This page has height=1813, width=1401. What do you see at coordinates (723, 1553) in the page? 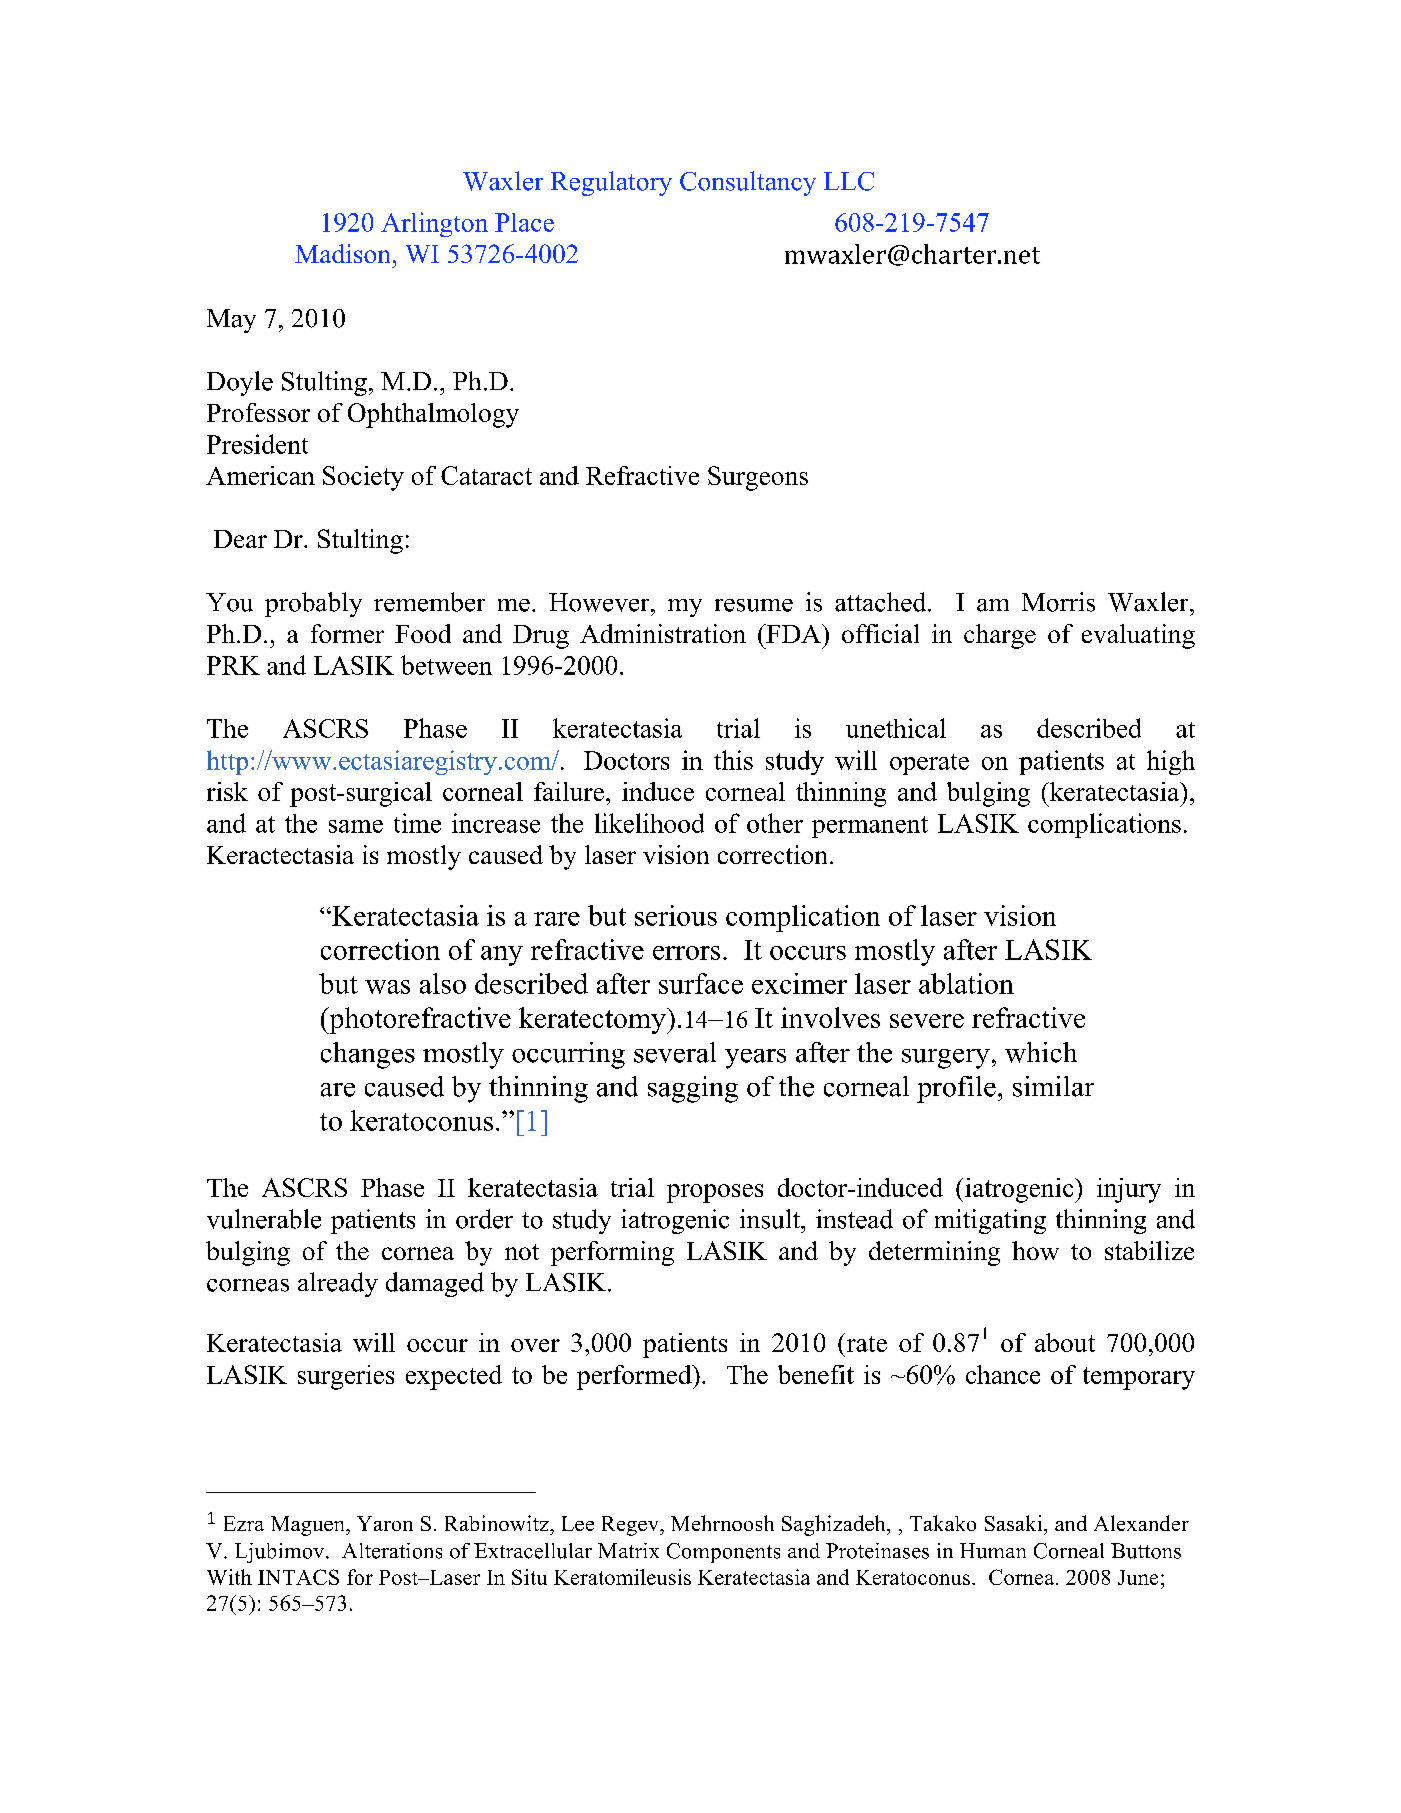
I see `Components` at bounding box center [723, 1553].
